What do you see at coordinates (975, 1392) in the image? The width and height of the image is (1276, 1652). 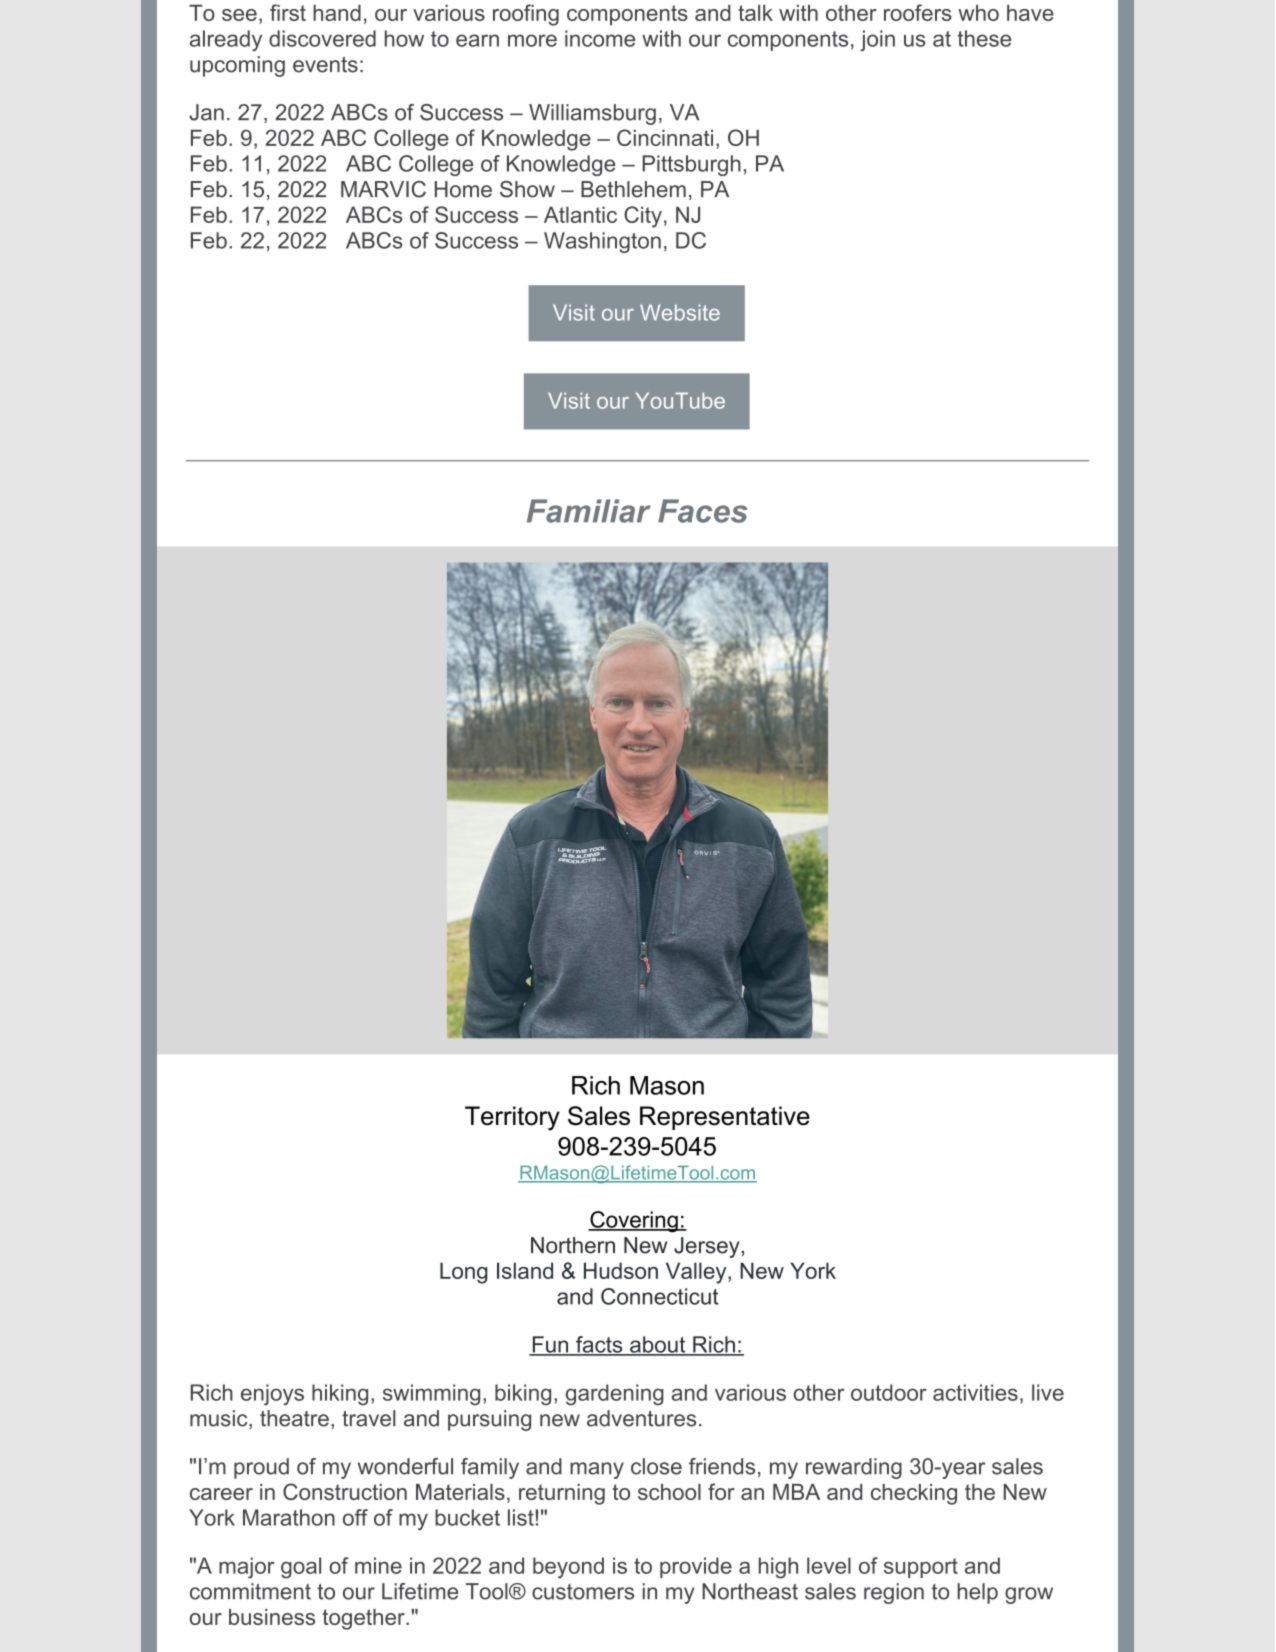 I see `activities` at bounding box center [975, 1392].
